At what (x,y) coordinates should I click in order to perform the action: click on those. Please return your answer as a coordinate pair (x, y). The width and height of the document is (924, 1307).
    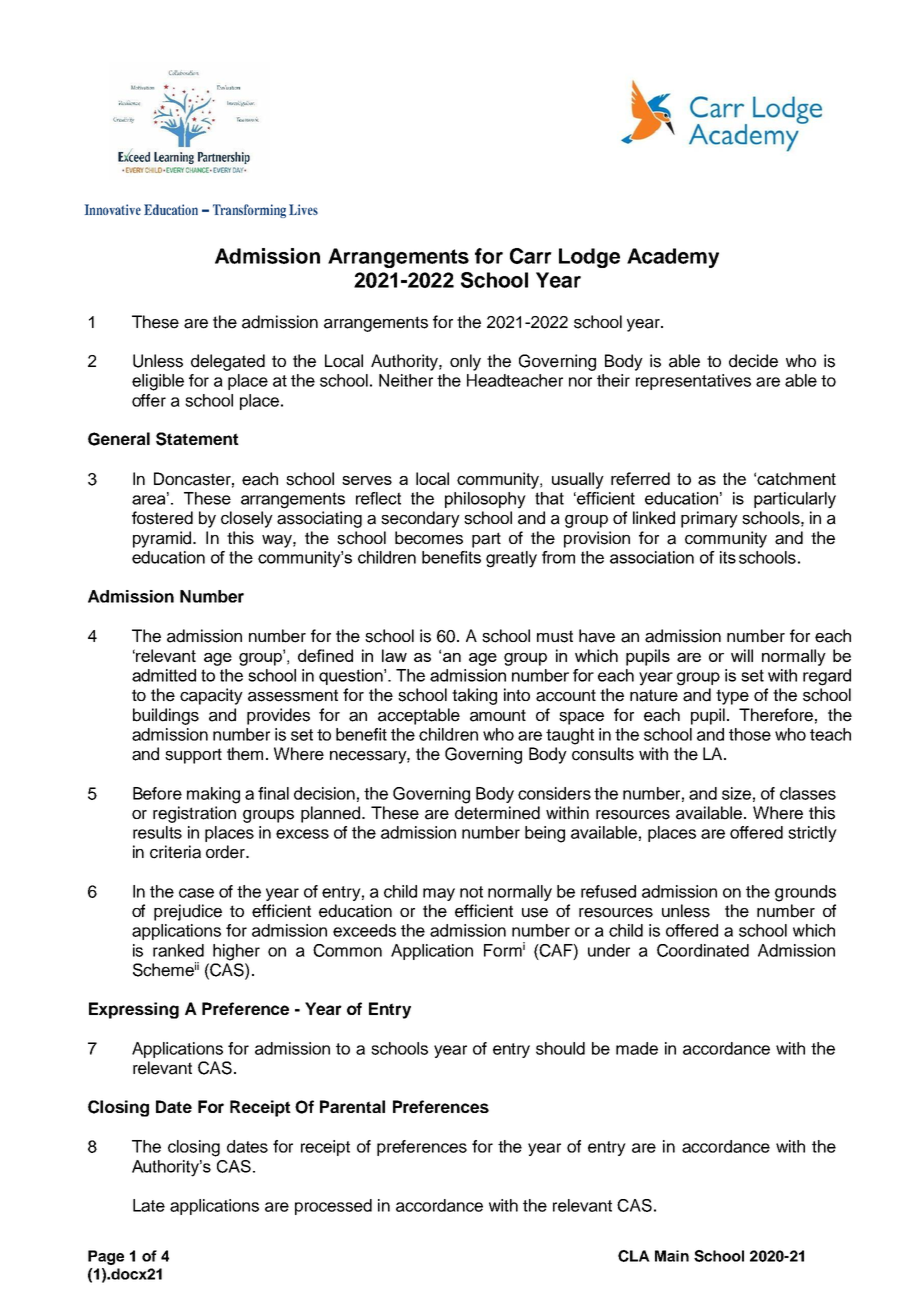
    Looking at the image, I should click on (750, 734).
